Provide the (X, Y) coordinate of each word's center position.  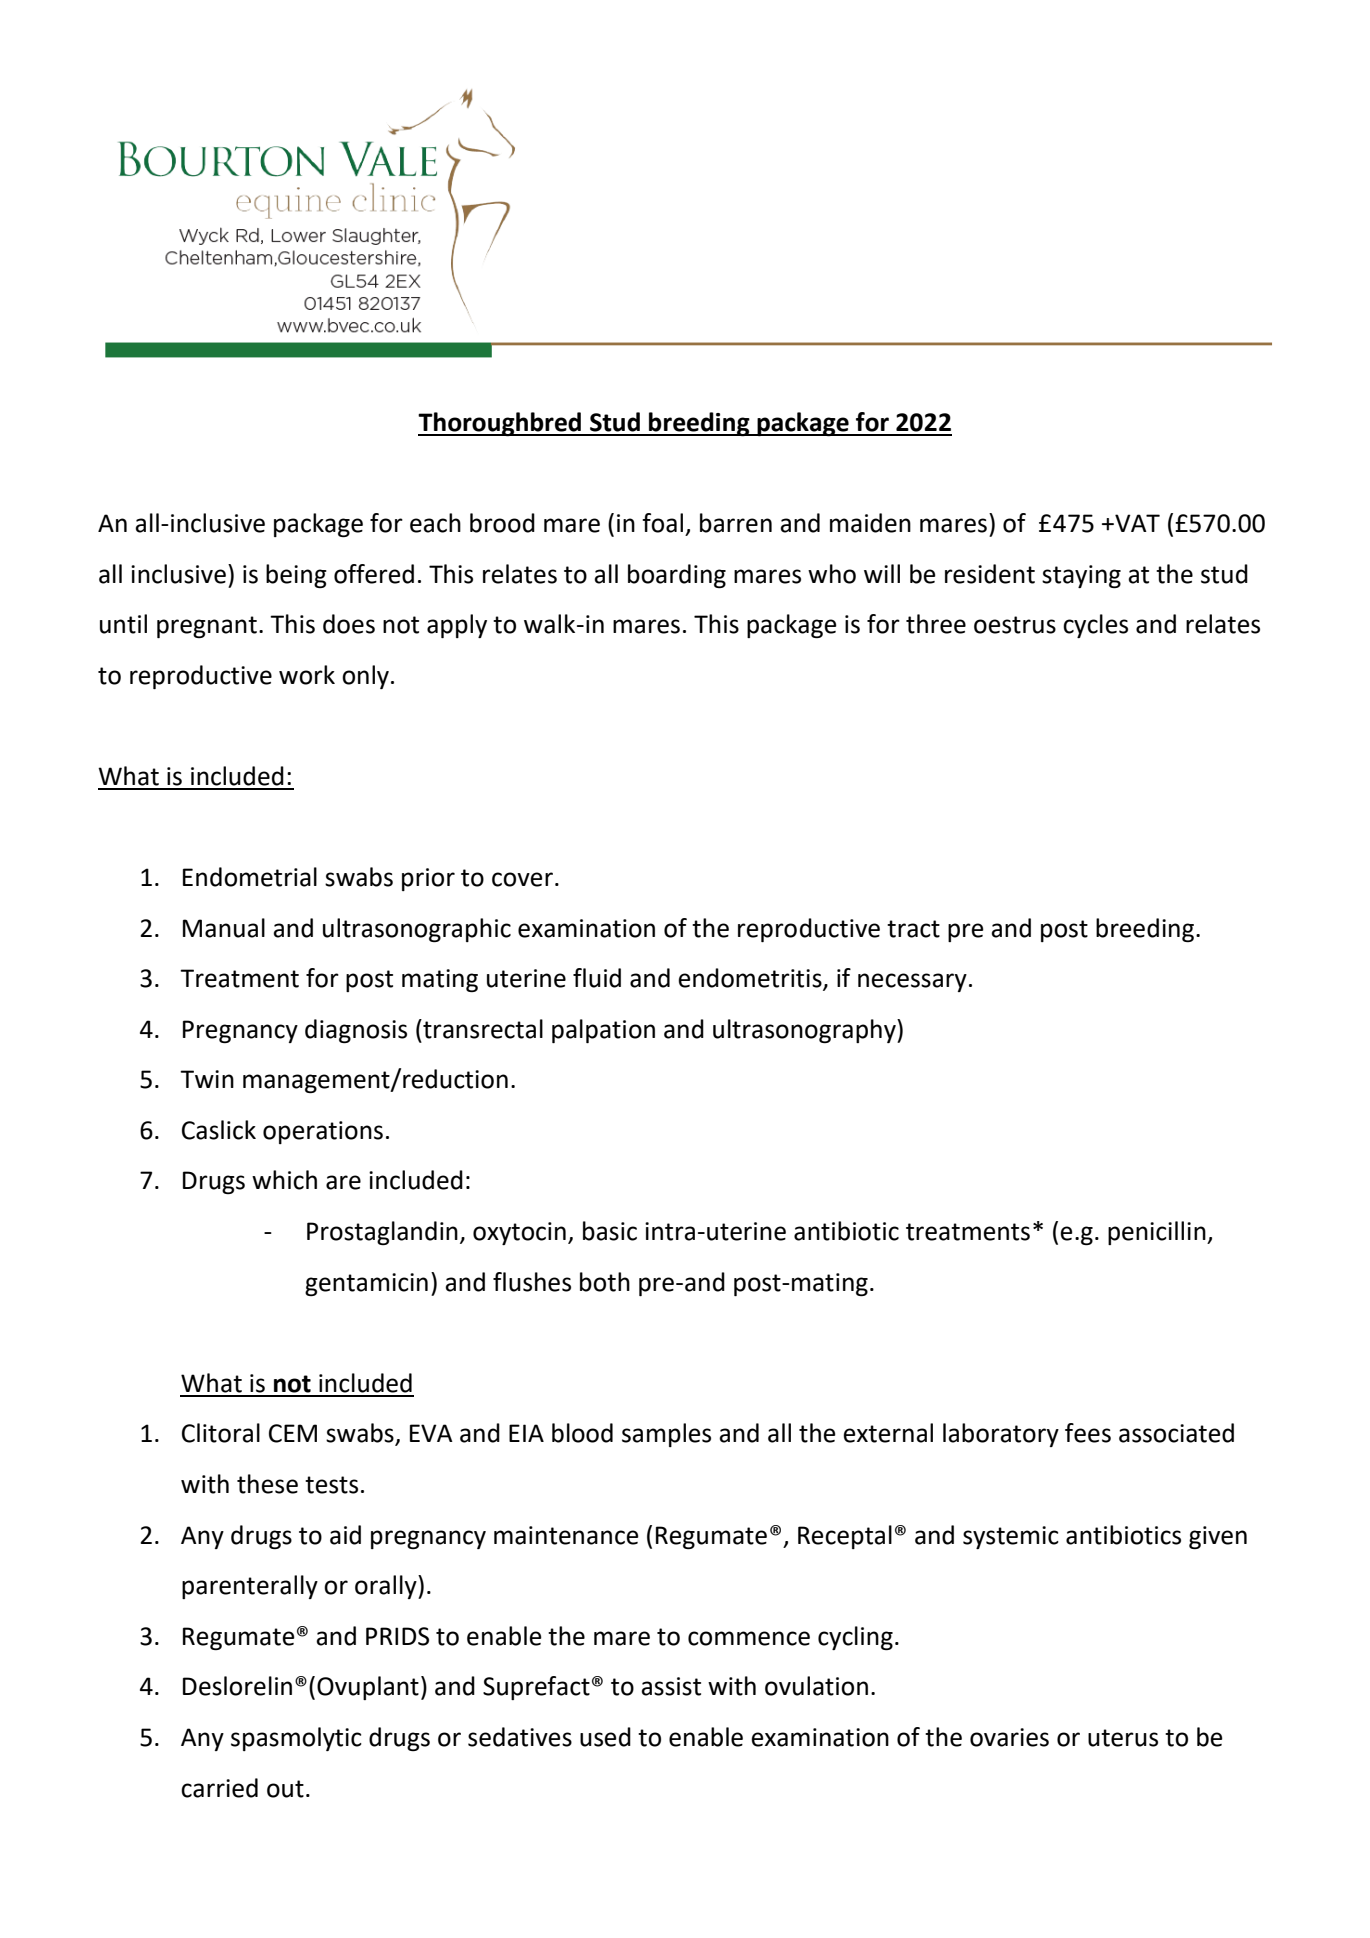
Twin (207, 1079)
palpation (603, 1031)
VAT (1136, 523)
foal (662, 523)
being (296, 576)
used (605, 1737)
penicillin (1158, 1233)
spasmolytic (296, 1739)
